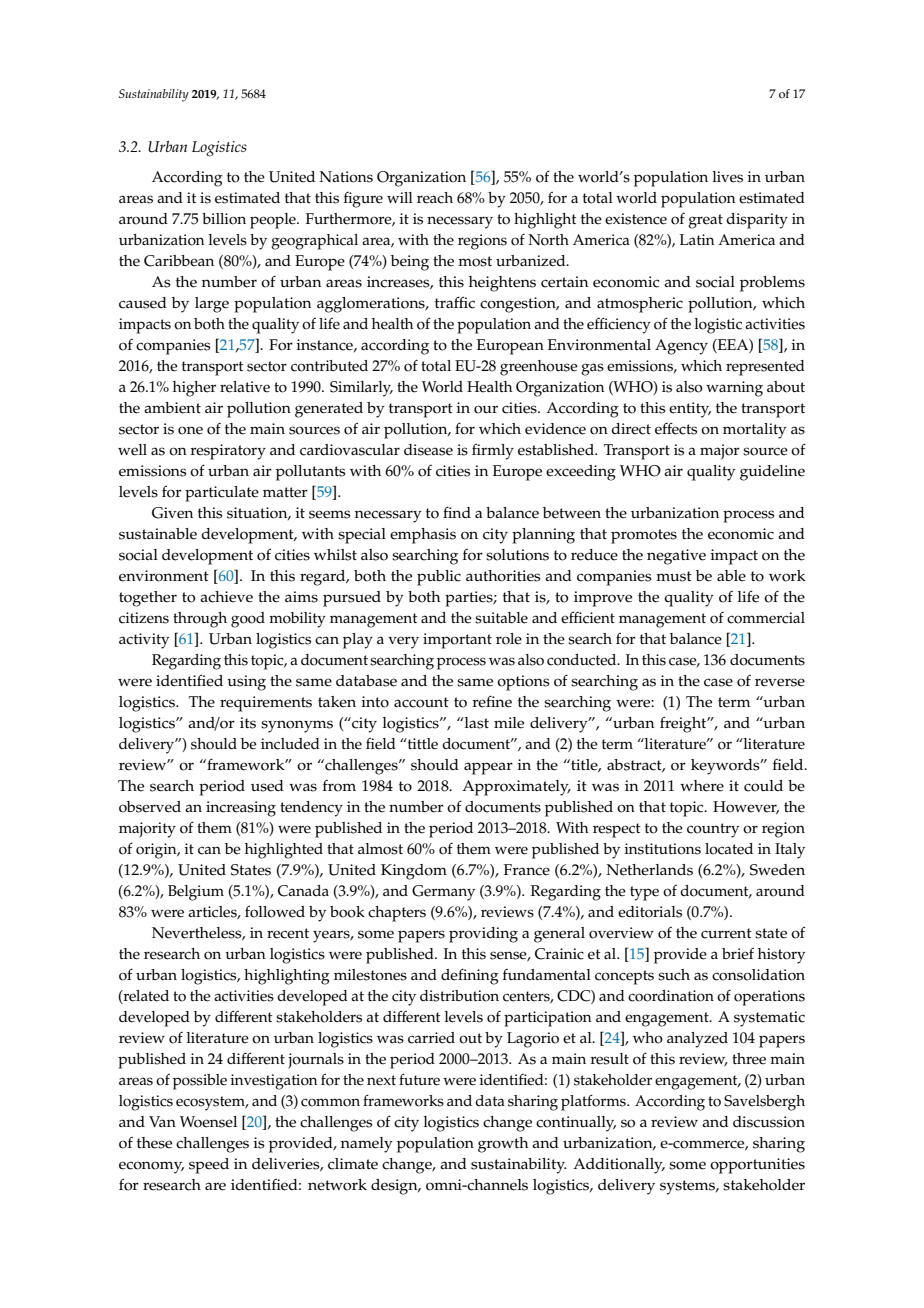 The width and height of the image is (924, 1308). Describe the element at coordinates (224, 219) in the image. I see `billion` at that location.
